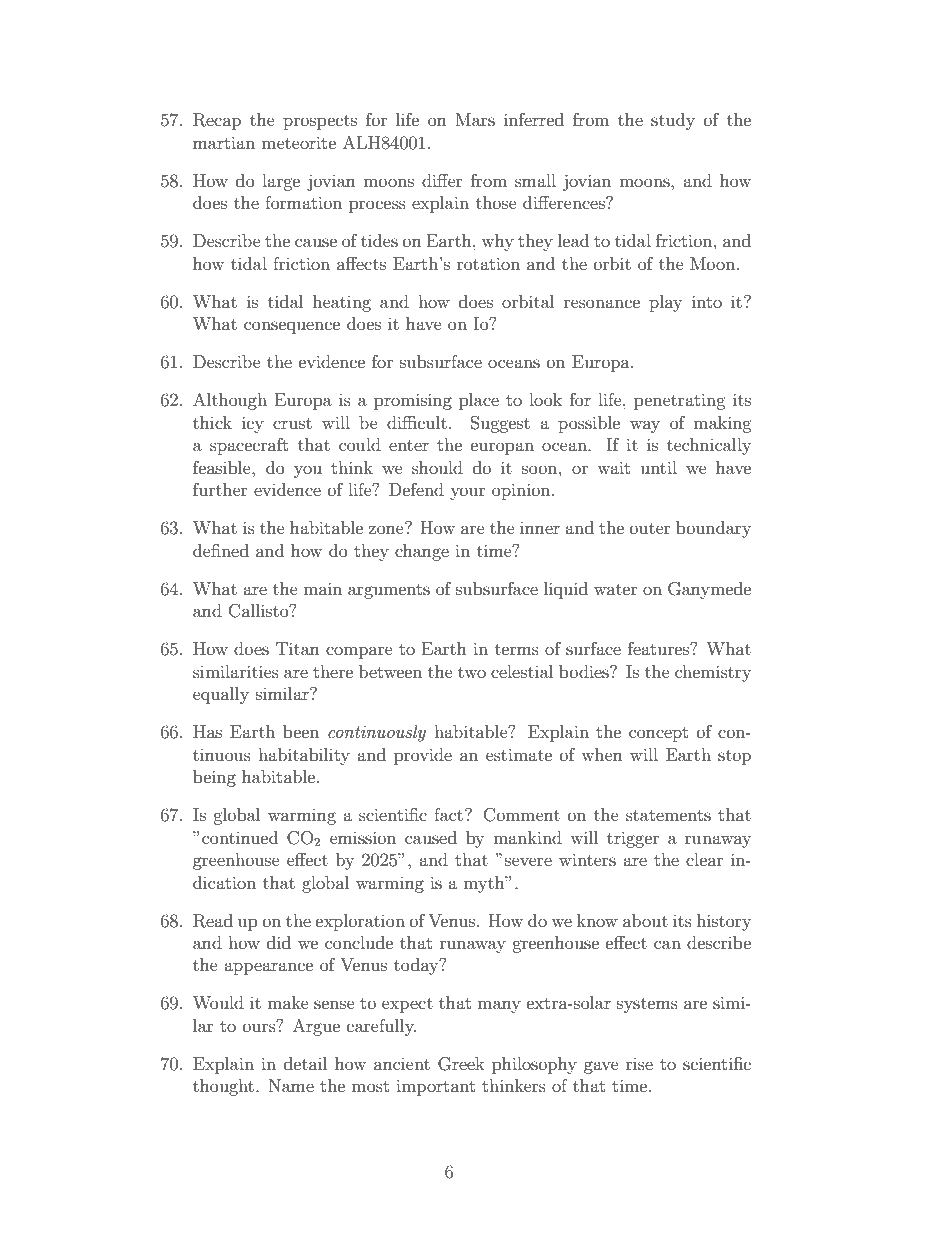 This document has height=1233, width=952. Describe the element at coordinates (673, 121) in the document. I see `study` at that location.
